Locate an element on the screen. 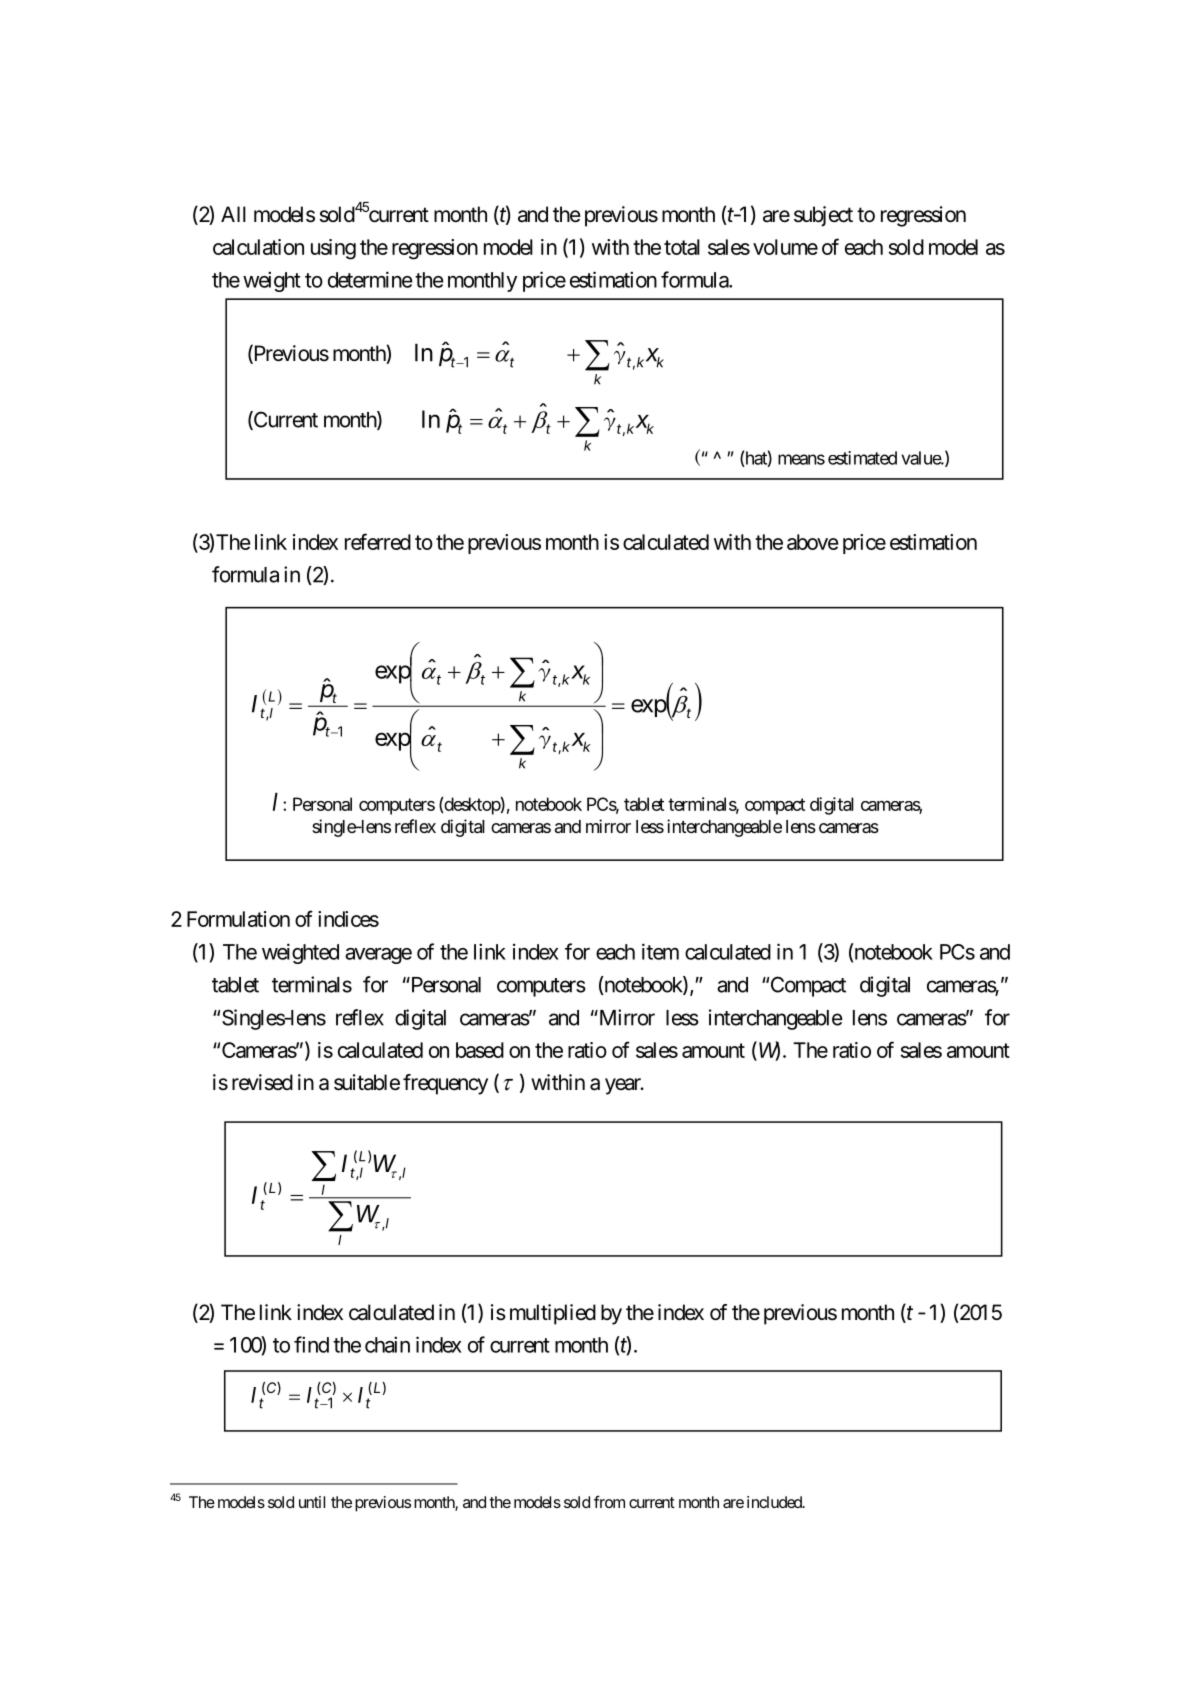 This screenshot has height=1682, width=1189. above is located at coordinates (813, 542).
